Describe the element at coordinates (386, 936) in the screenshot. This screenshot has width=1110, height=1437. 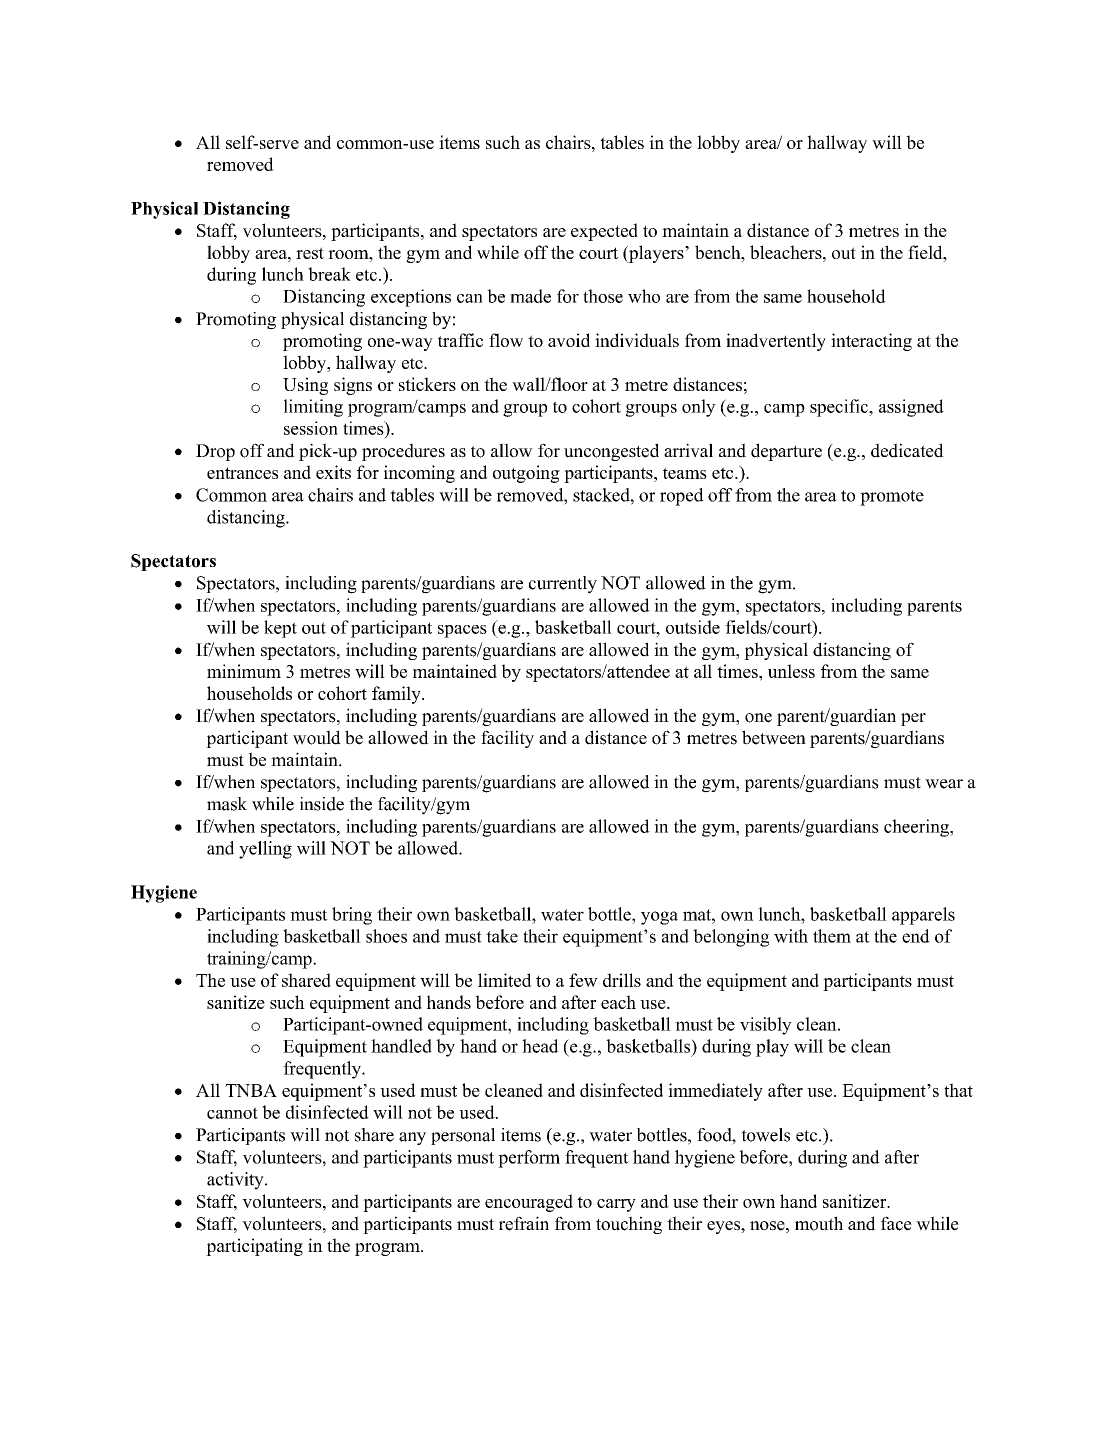
I see `shoes` at that location.
